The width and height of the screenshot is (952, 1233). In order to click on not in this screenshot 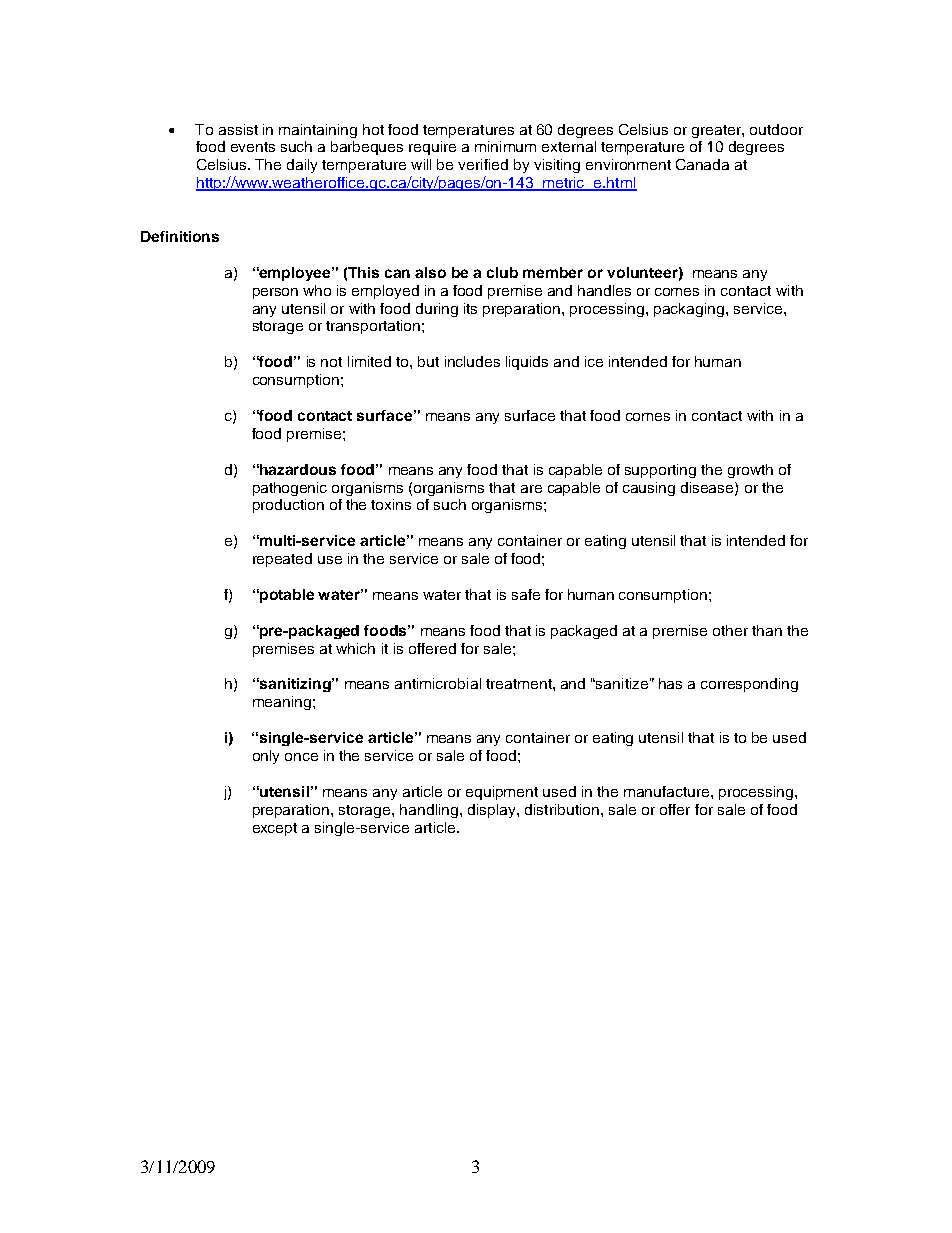, I will do `click(331, 362)`.
